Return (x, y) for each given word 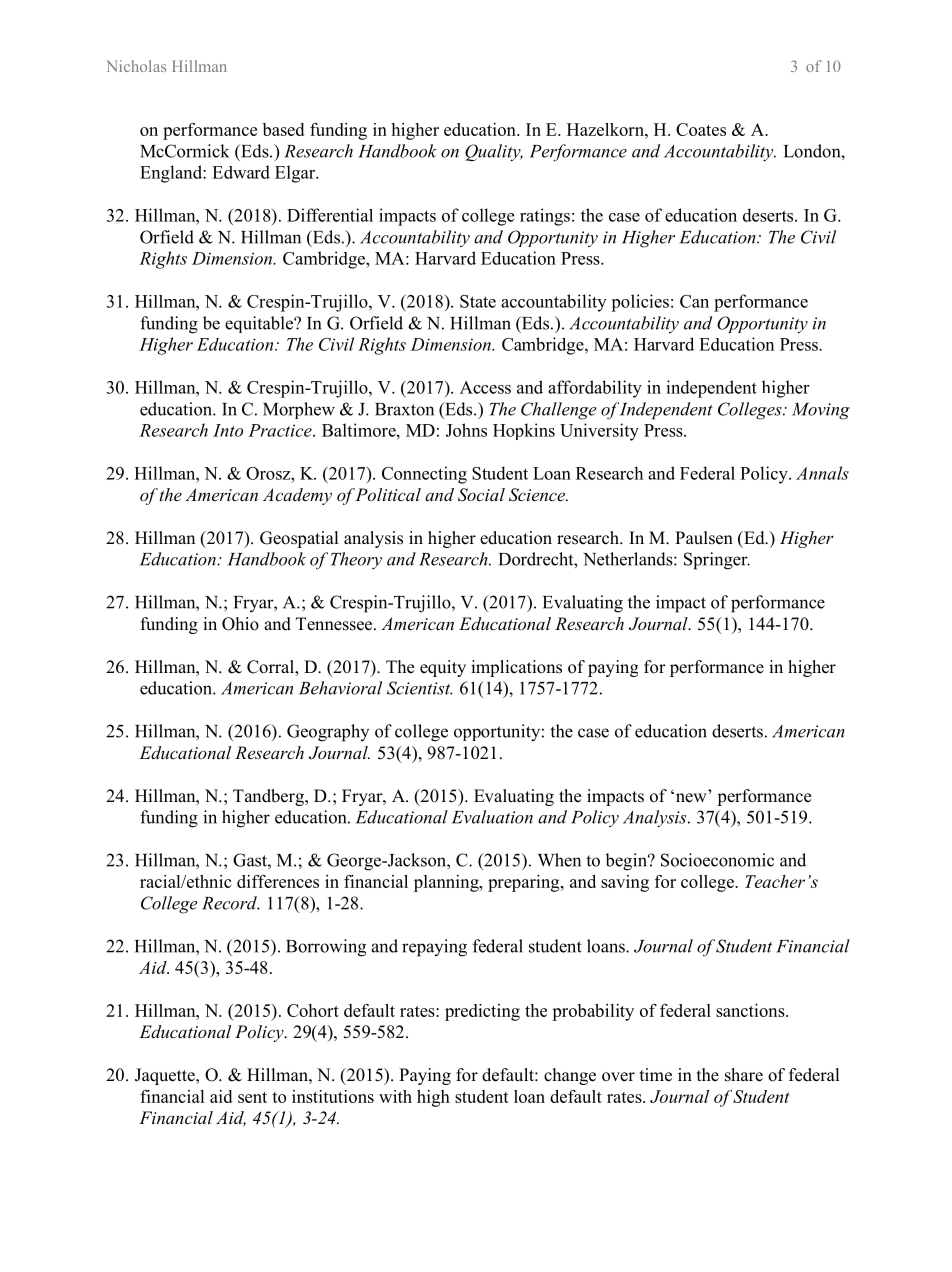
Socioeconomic (717, 860)
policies (640, 303)
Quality (494, 153)
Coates (701, 129)
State (478, 301)
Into (228, 430)
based (283, 129)
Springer (717, 561)
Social (481, 495)
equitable (260, 324)
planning (447, 883)
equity (443, 668)
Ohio (240, 624)
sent (252, 1097)
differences (278, 881)
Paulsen (704, 538)
